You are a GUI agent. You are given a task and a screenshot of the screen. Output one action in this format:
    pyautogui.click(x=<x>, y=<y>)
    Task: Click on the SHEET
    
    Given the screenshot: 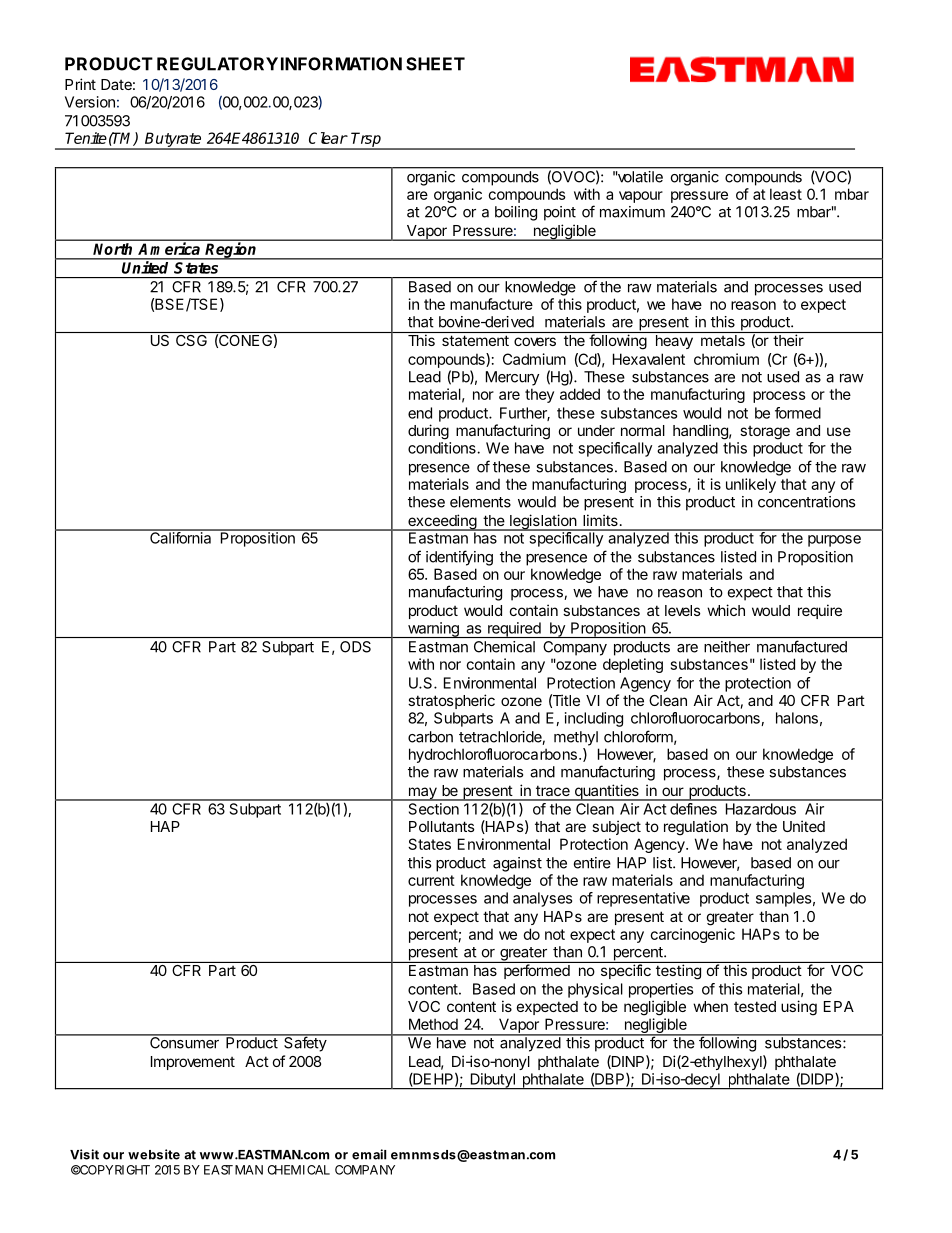 What is the action you would take?
    pyautogui.click(x=435, y=64)
